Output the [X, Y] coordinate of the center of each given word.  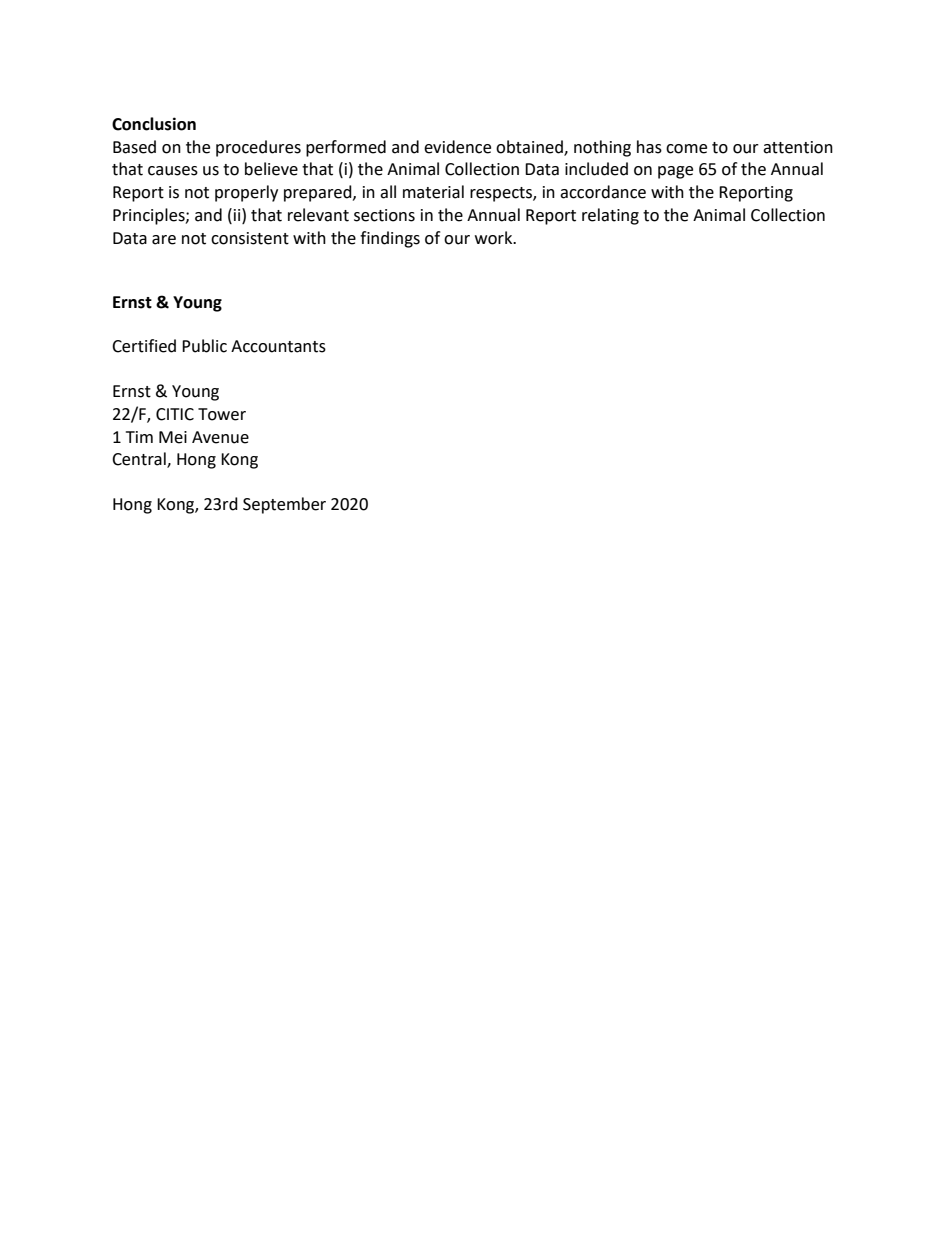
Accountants [278, 346]
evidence [457, 147]
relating [610, 216]
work [495, 238]
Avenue [220, 437]
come [686, 149]
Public [204, 346]
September [284, 505]
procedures [258, 148]
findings [390, 239]
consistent [250, 238]
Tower [222, 414]
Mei [173, 437]
